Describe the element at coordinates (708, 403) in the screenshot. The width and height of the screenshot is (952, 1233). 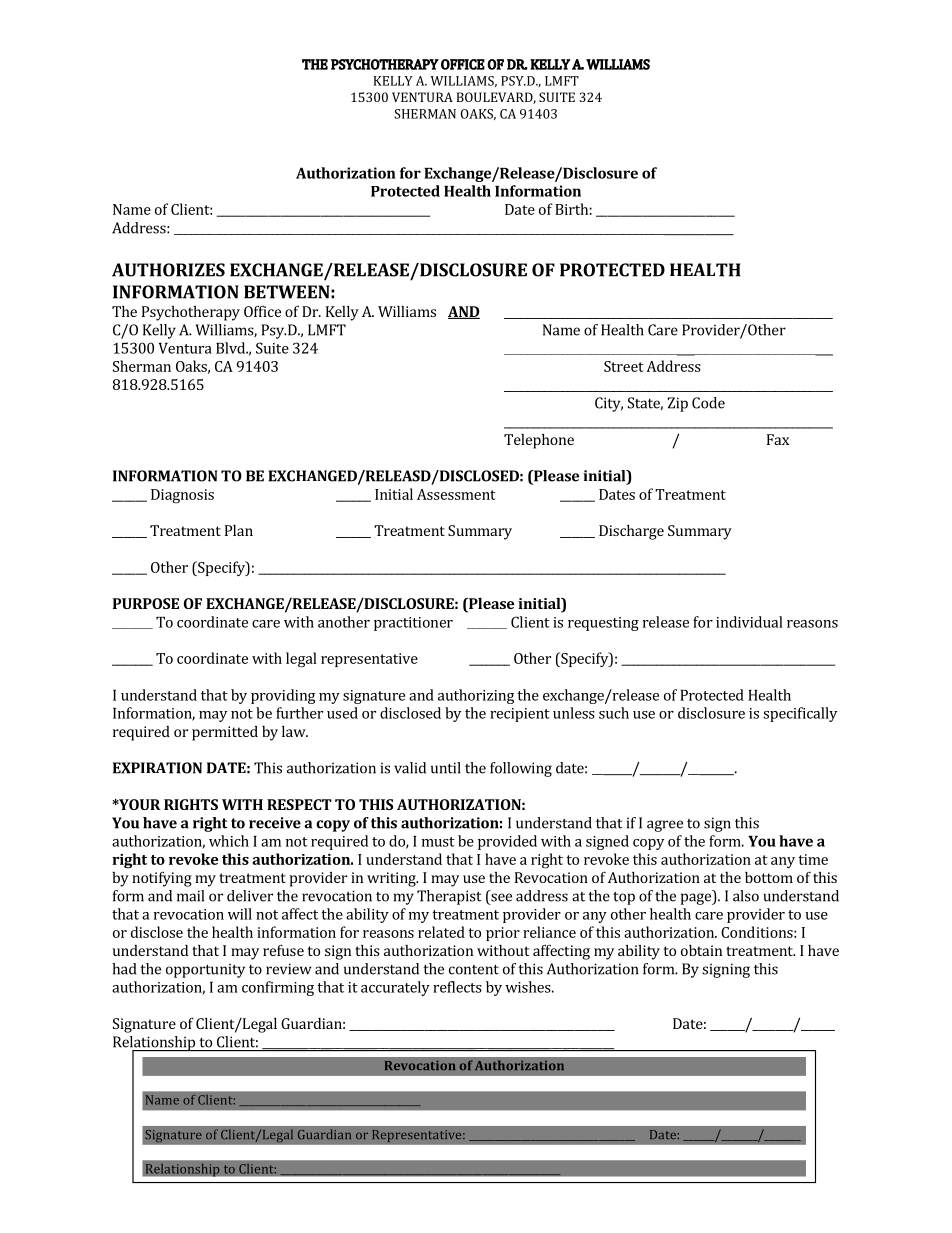
I see `Code` at that location.
